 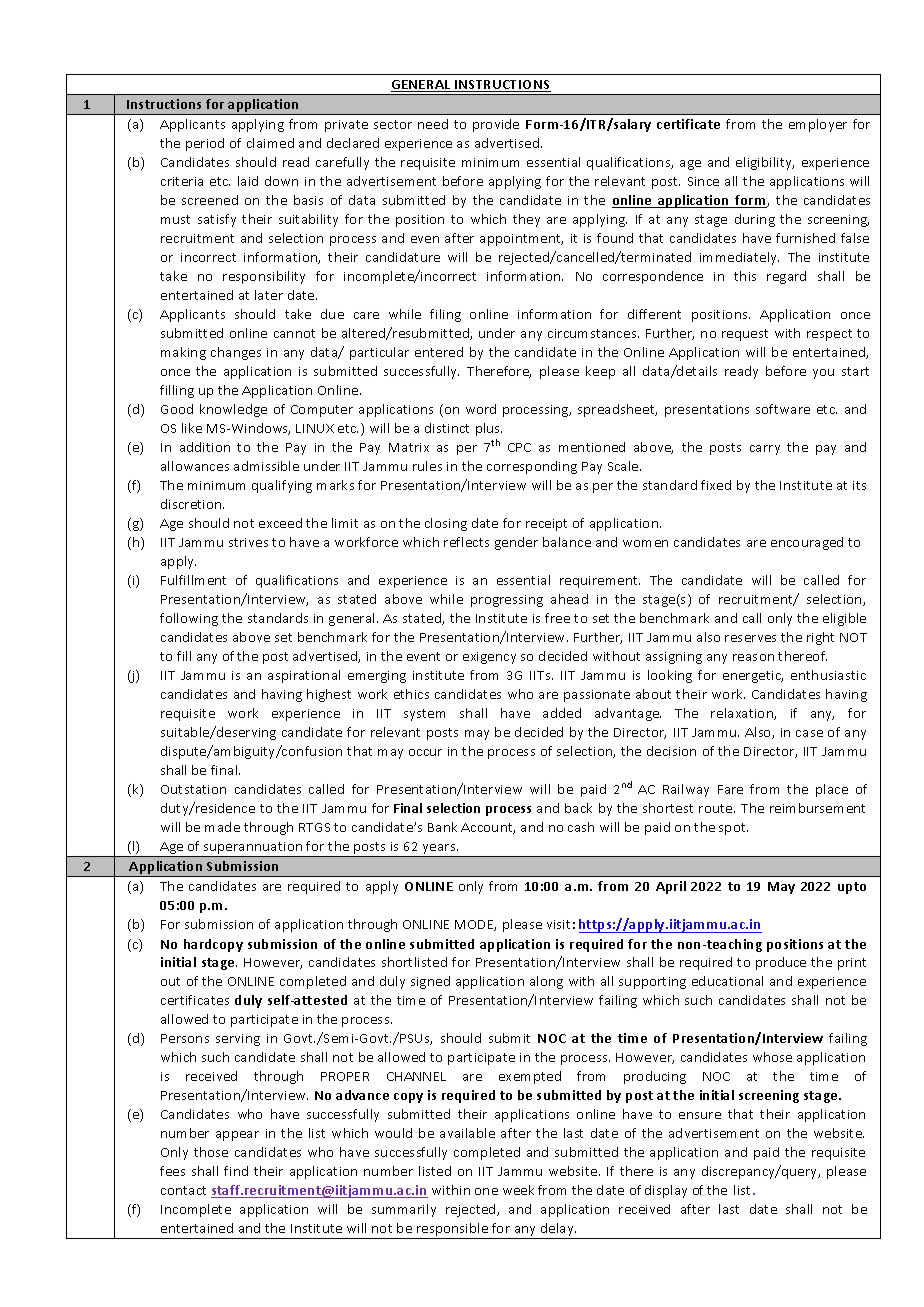 I want to click on claimed, so click(x=270, y=143).
